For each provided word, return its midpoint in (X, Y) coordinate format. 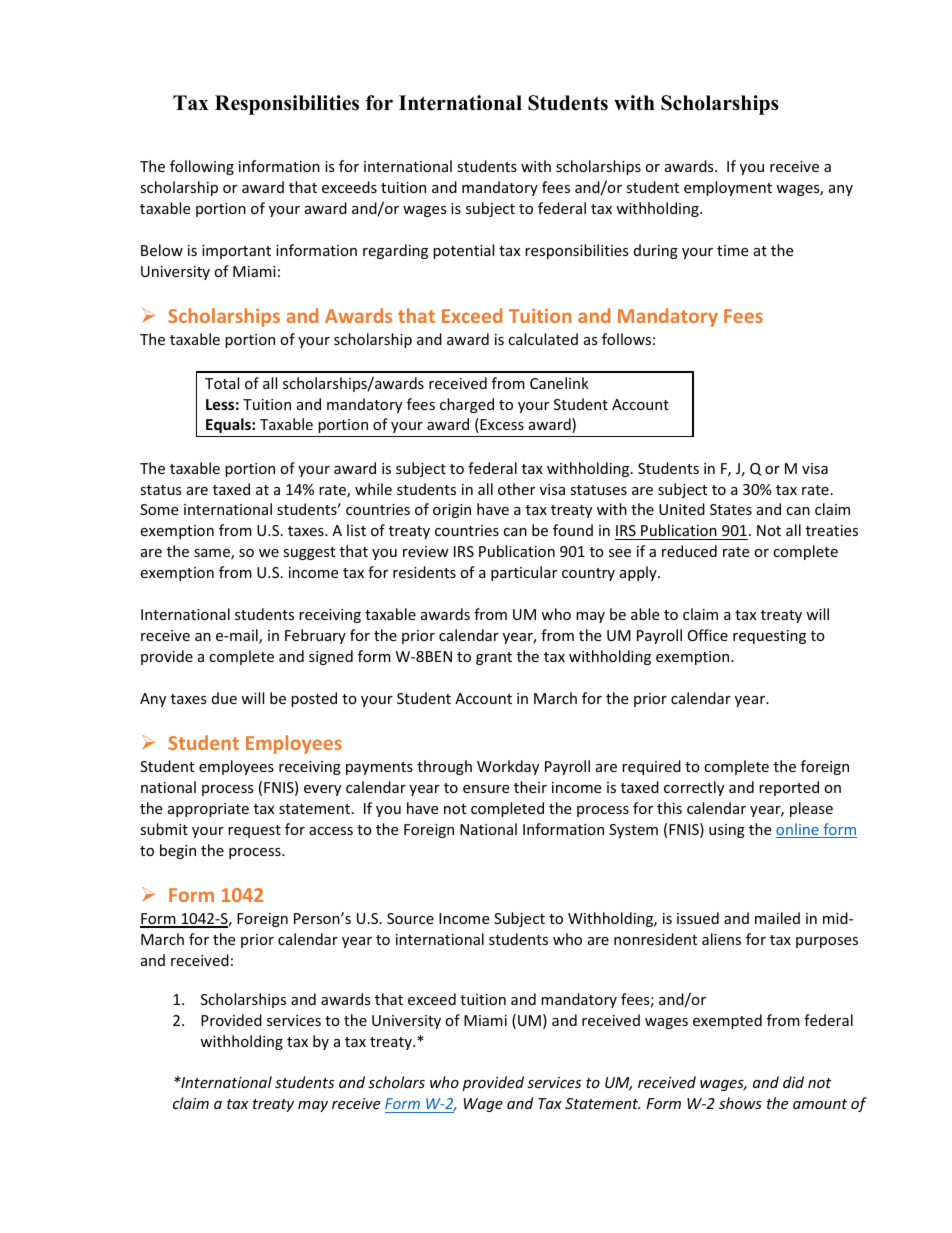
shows (740, 1103)
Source (410, 918)
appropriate (208, 810)
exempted (727, 1021)
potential (463, 251)
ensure (486, 789)
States (731, 509)
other (516, 489)
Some (159, 509)
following (202, 167)
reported (789, 788)
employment (728, 188)
